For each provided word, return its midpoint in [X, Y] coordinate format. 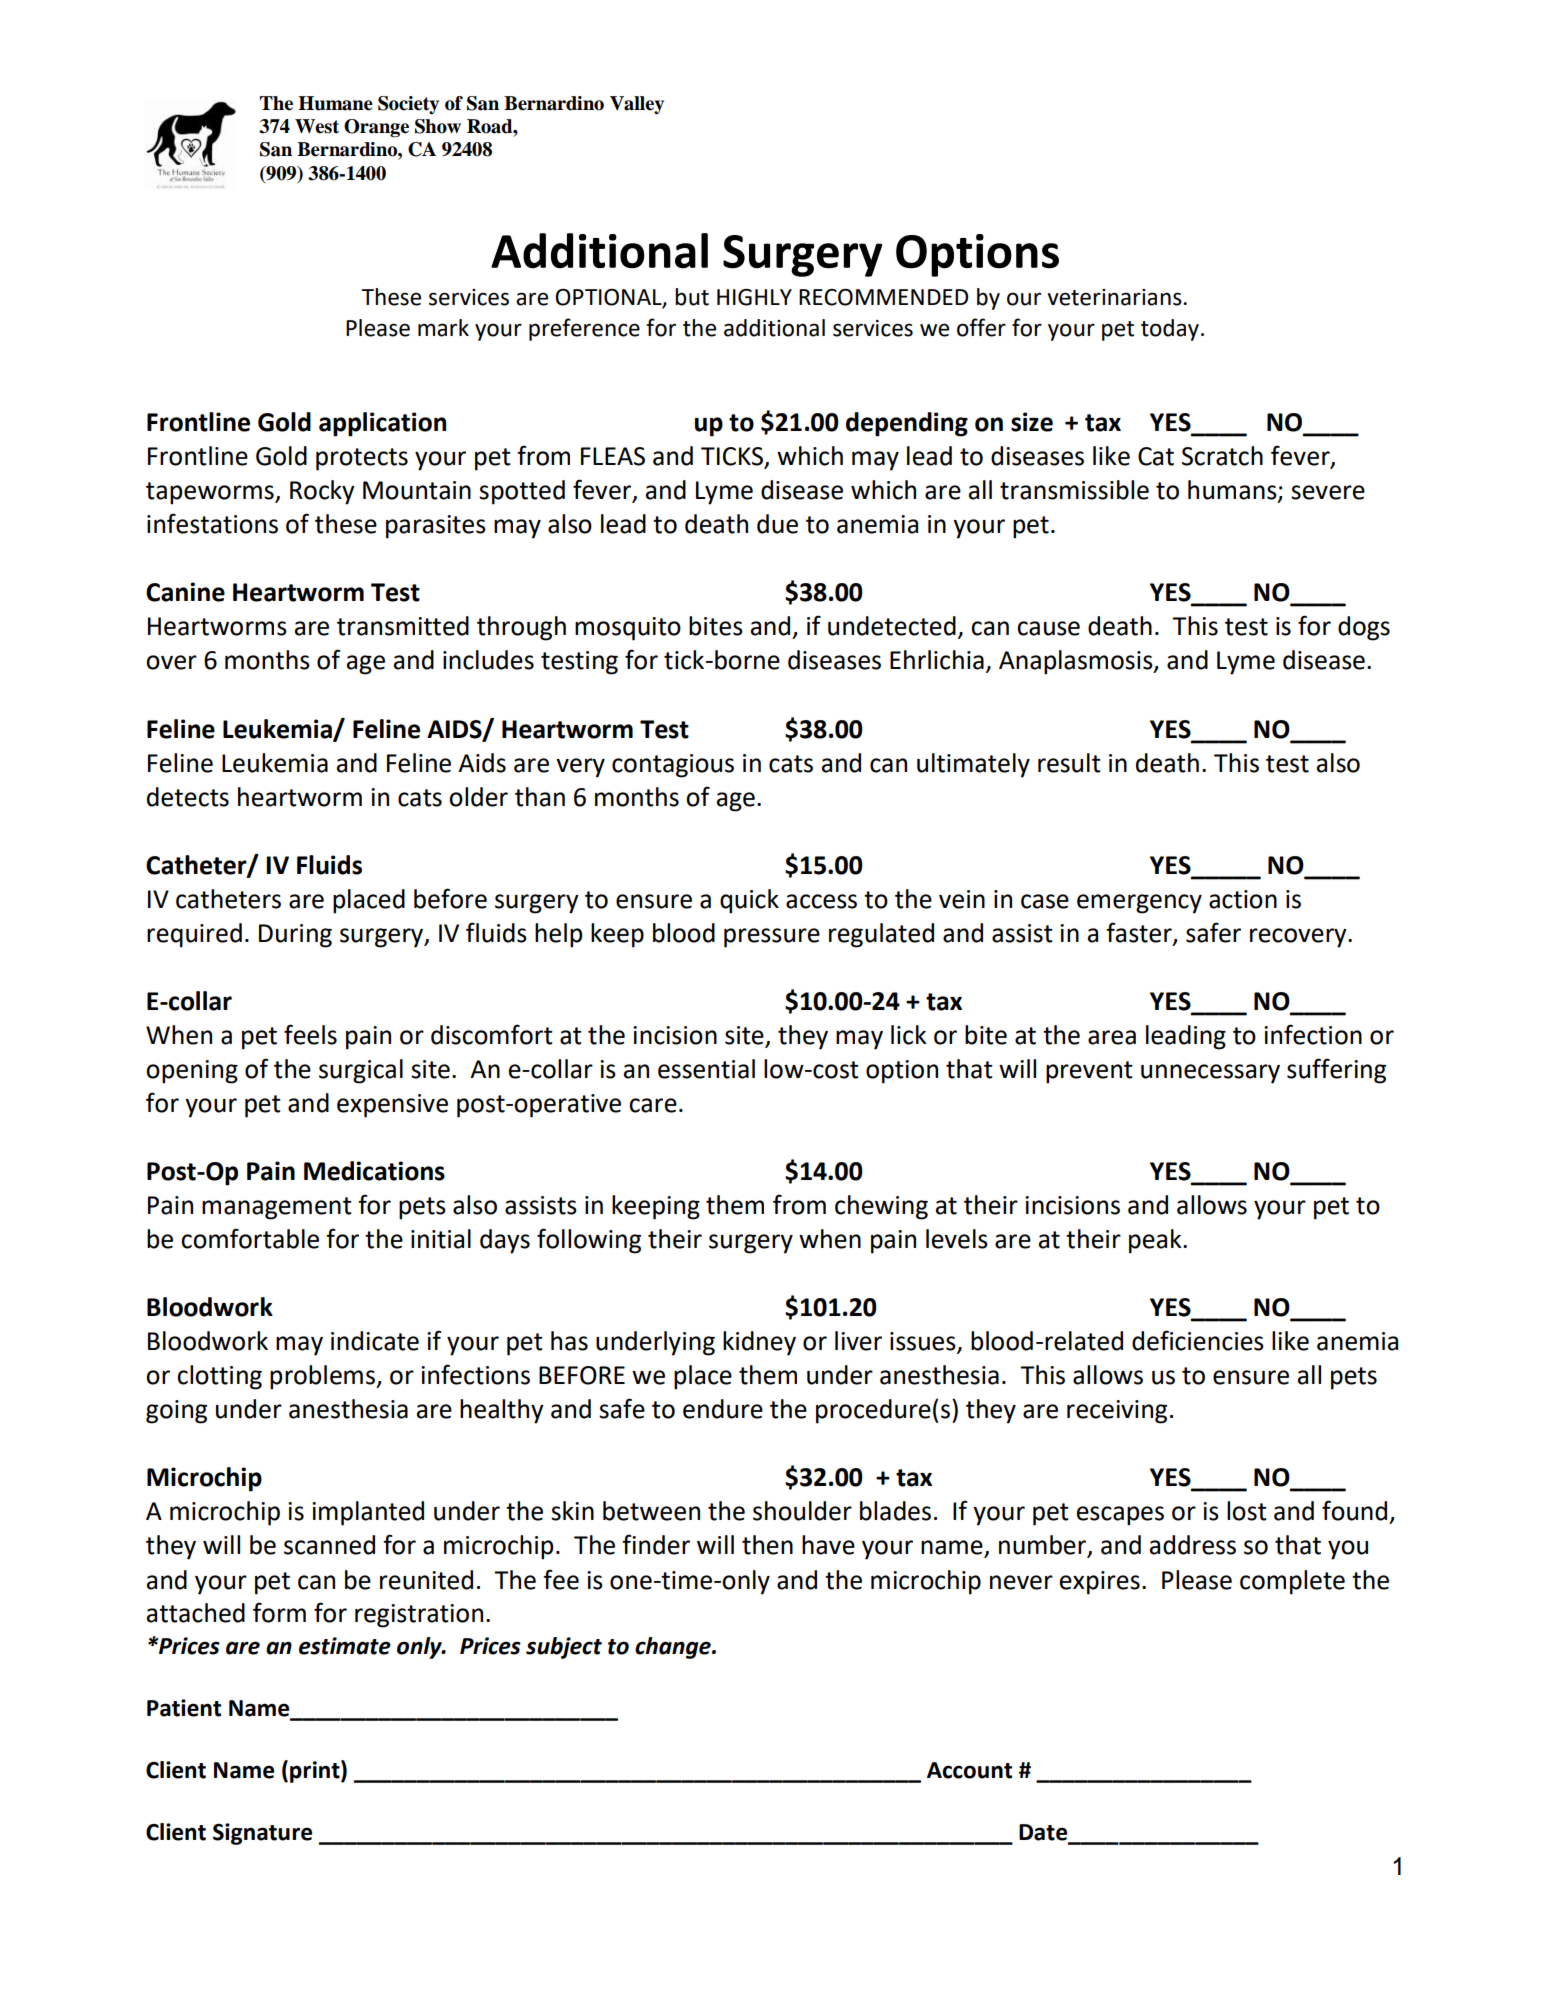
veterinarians [1115, 297]
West [317, 126]
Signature [262, 1834]
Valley [637, 105]
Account [969, 1770]
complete [1292, 1582]
